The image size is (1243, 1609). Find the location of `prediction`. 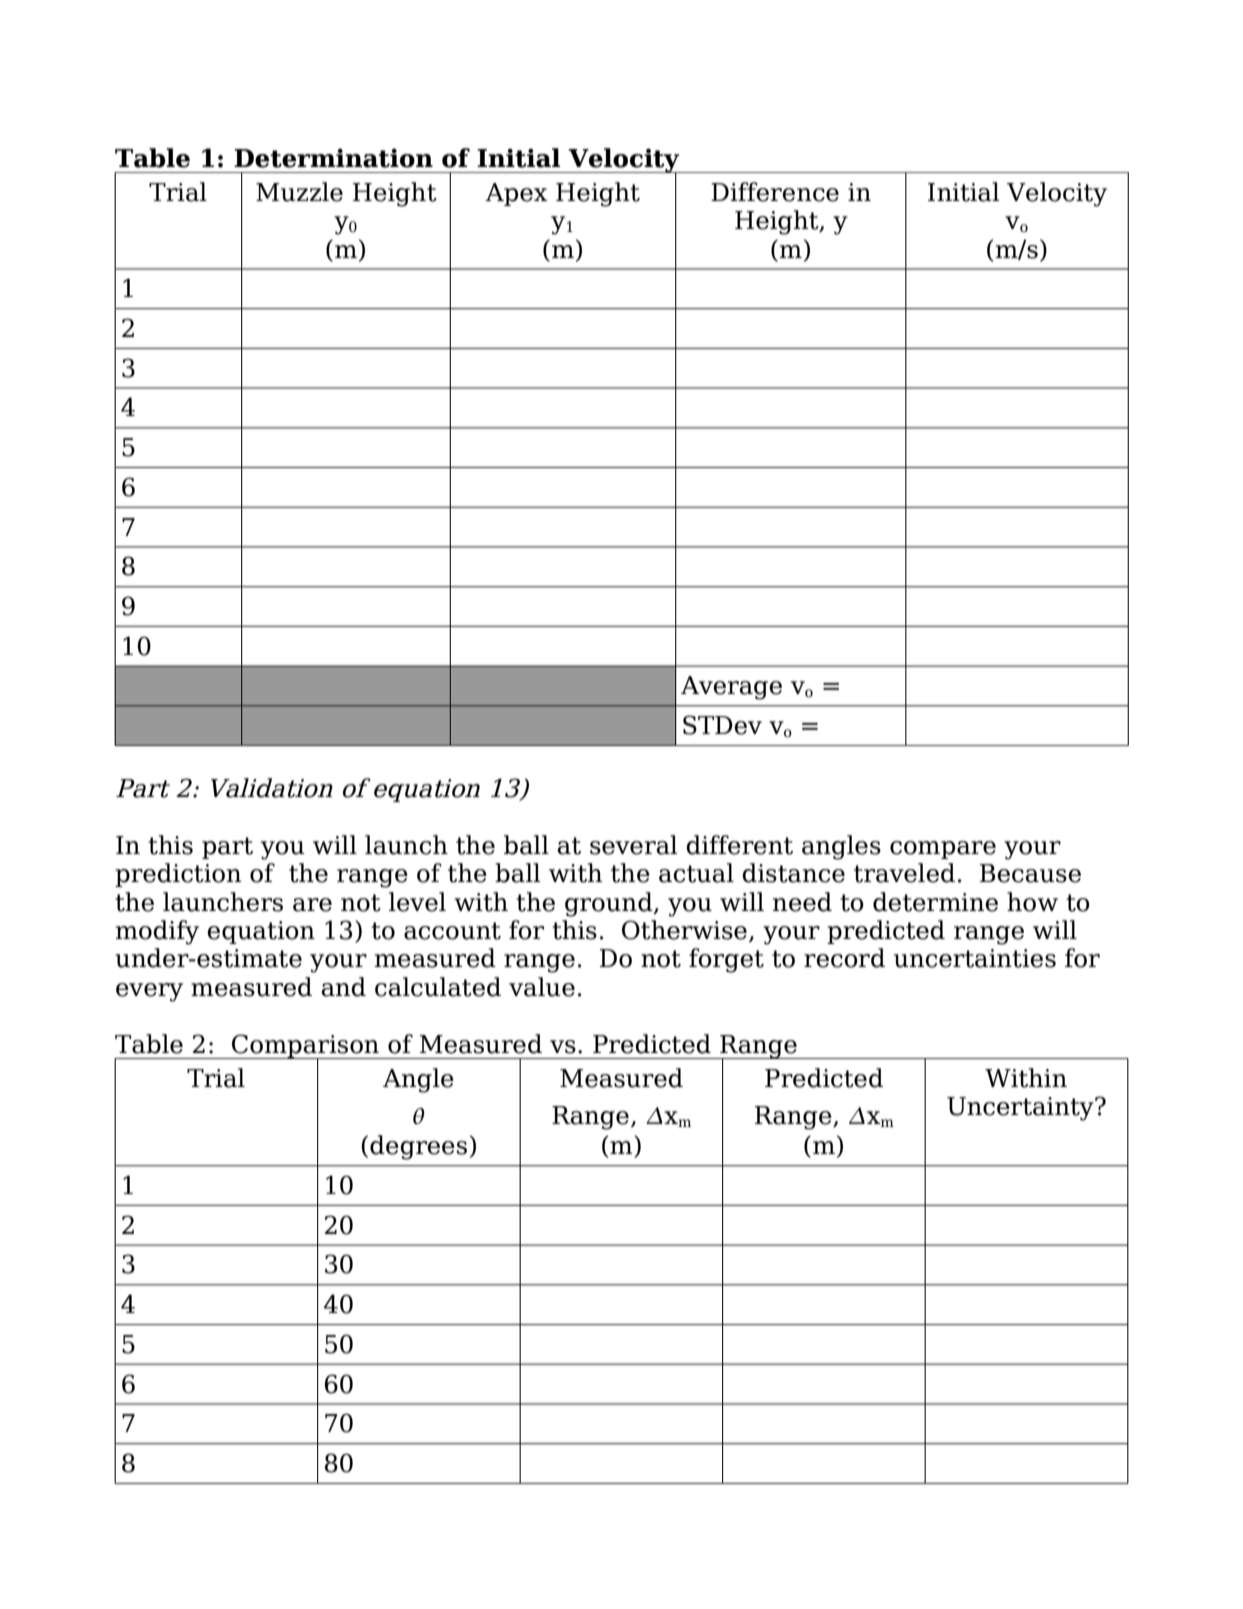

prediction is located at coordinates (178, 875).
